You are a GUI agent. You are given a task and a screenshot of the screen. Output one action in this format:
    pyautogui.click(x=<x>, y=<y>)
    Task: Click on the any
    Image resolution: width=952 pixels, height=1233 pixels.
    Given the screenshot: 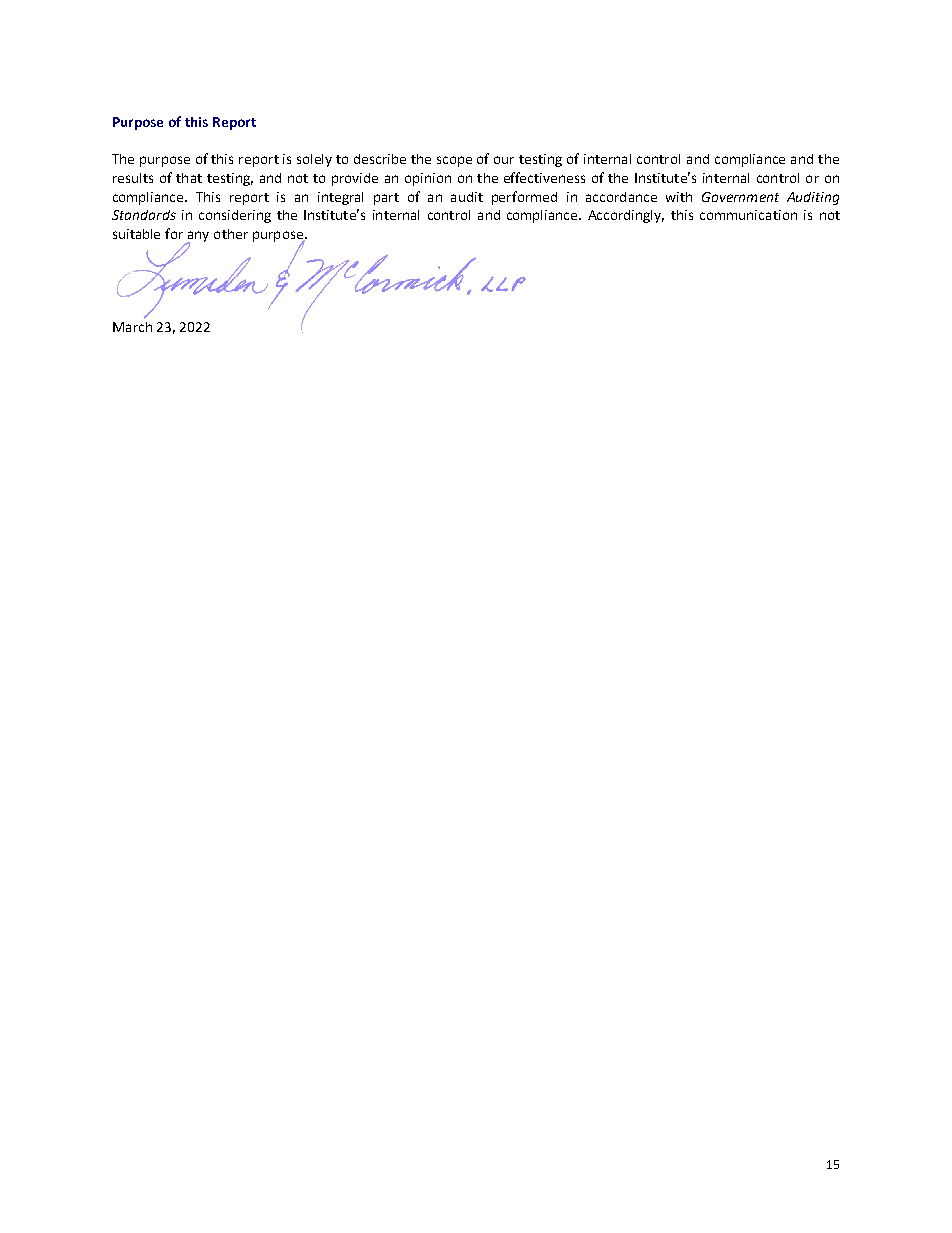 What is the action you would take?
    pyautogui.click(x=197, y=237)
